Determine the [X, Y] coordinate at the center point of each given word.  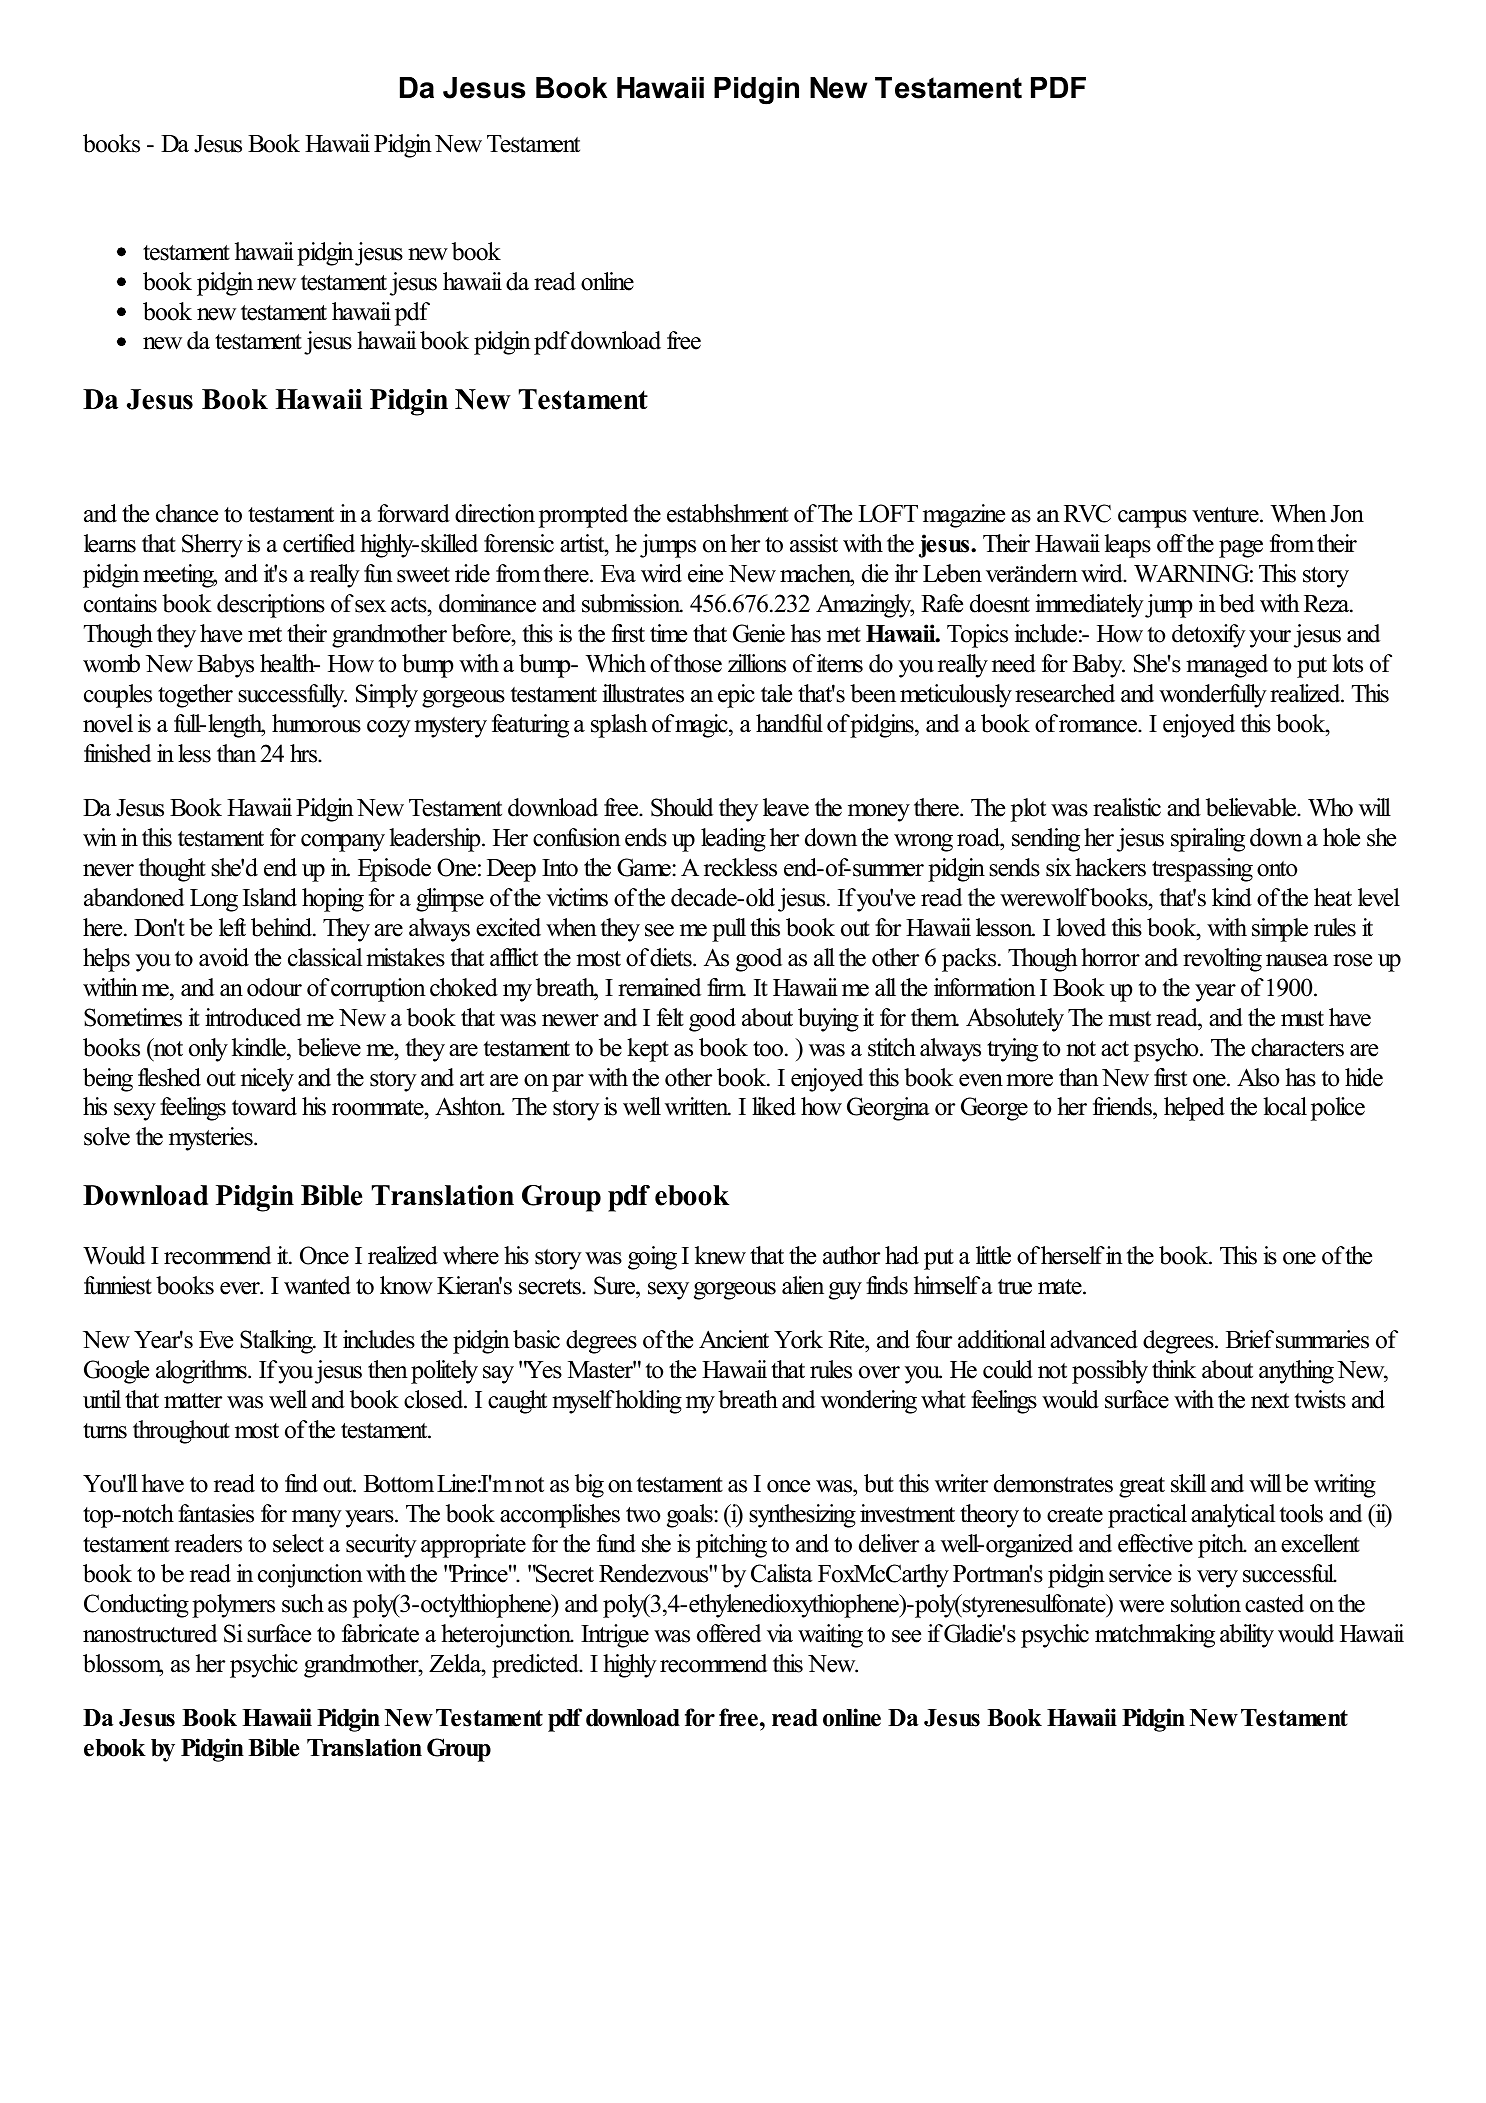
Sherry [212, 546]
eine [705, 573]
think [1174, 1369]
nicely [267, 1080]
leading [733, 840]
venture [1226, 515]
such [303, 1603]
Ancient [734, 1339]
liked [774, 1106]
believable [1252, 807]
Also [1258, 1077]
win [100, 837]
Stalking [277, 1342]
